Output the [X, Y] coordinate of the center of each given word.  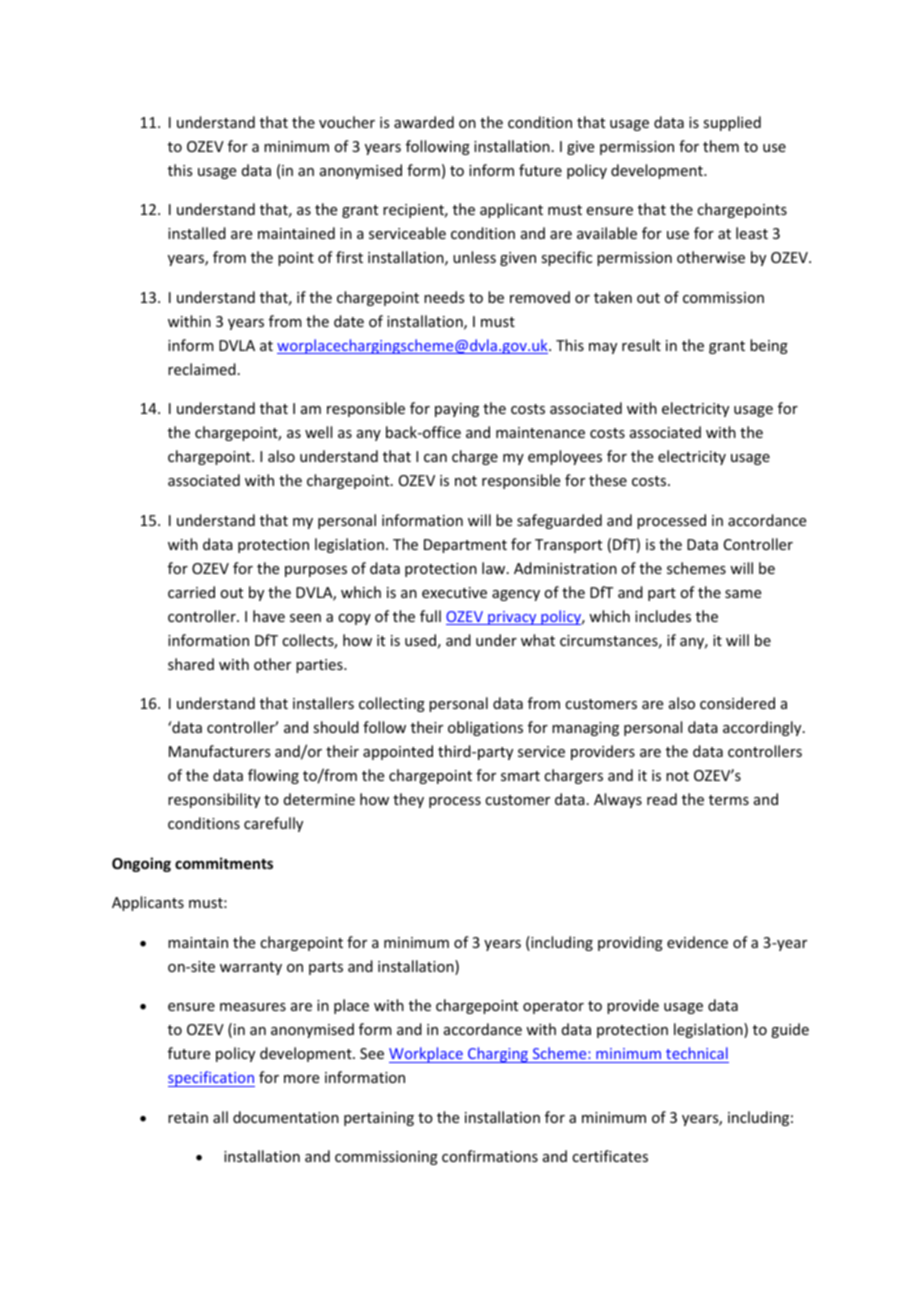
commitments [224, 863]
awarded [424, 122]
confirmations [490, 1156]
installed [197, 233]
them [721, 146]
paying [457, 410]
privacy [512, 618]
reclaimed [202, 369]
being [769, 346]
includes [663, 616]
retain [188, 1117]
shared [191, 664]
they [408, 800]
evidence [697, 942]
